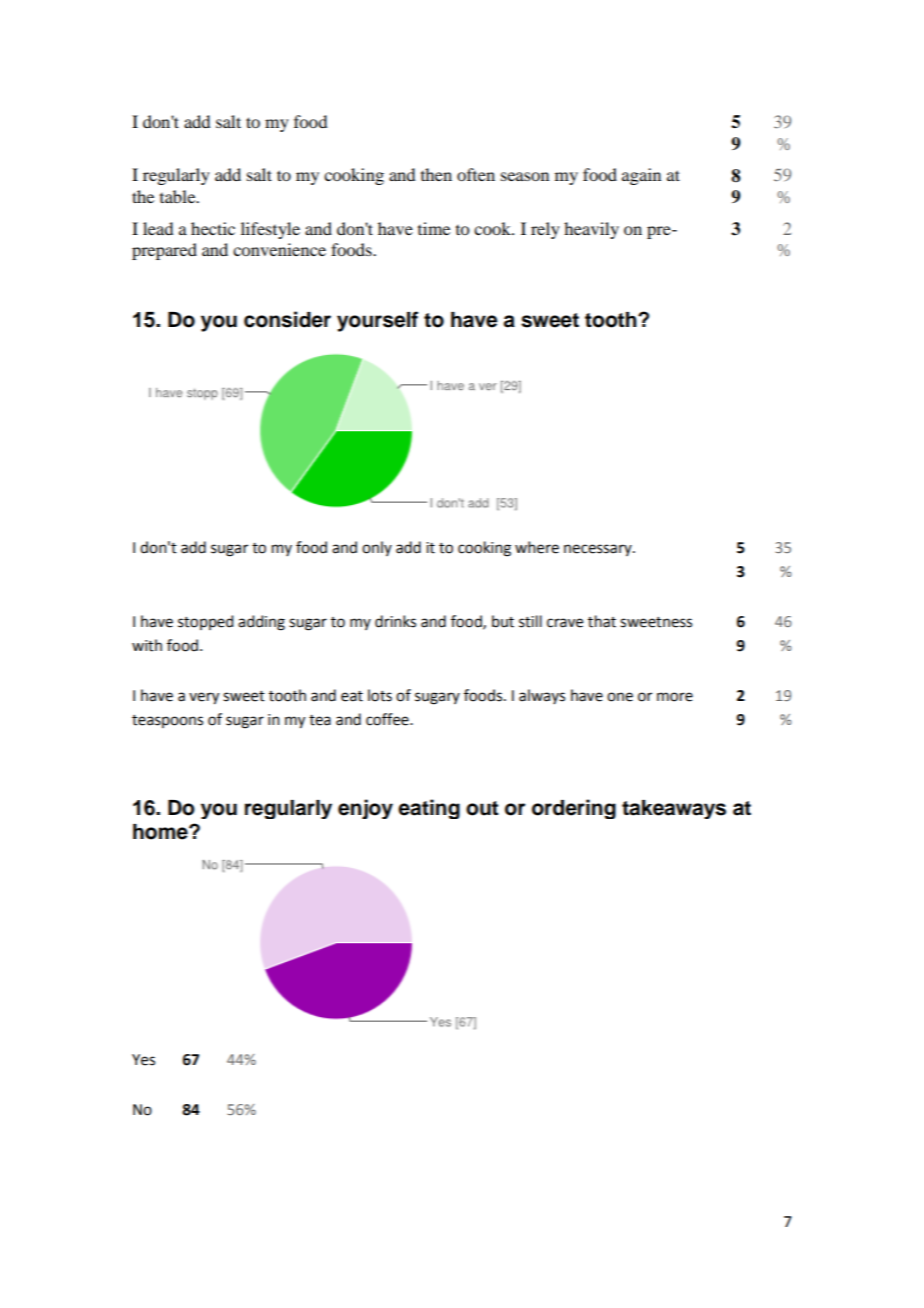 This image has width=924, height=1308. What do you see at coordinates (377, 321) in the image?
I see `yourself` at bounding box center [377, 321].
